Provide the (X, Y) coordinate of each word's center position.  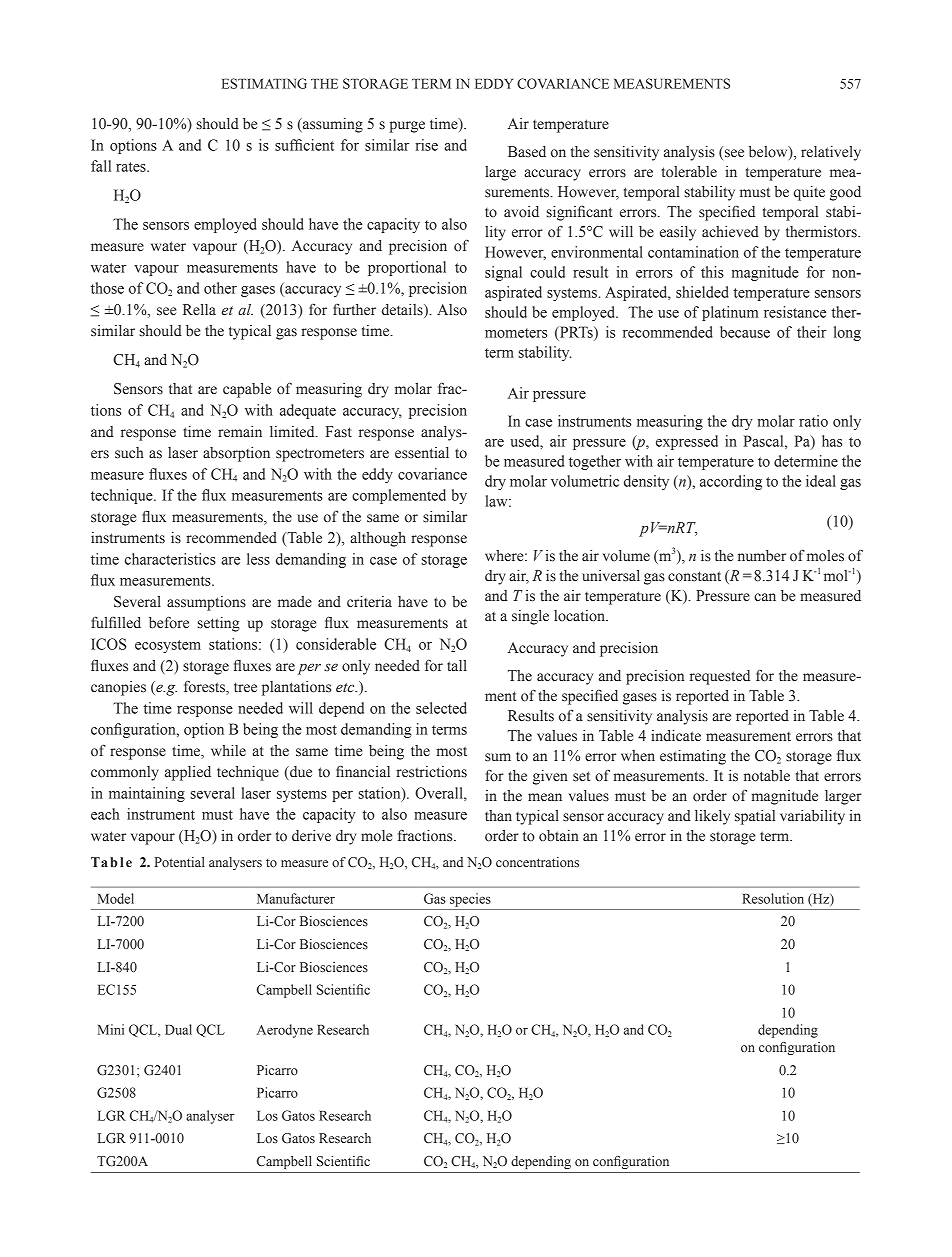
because (745, 332)
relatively (831, 153)
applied (188, 773)
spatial (755, 817)
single (530, 617)
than (498, 816)
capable (247, 390)
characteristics (170, 559)
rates (132, 167)
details (403, 311)
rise (426, 145)
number (762, 556)
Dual (178, 1029)
